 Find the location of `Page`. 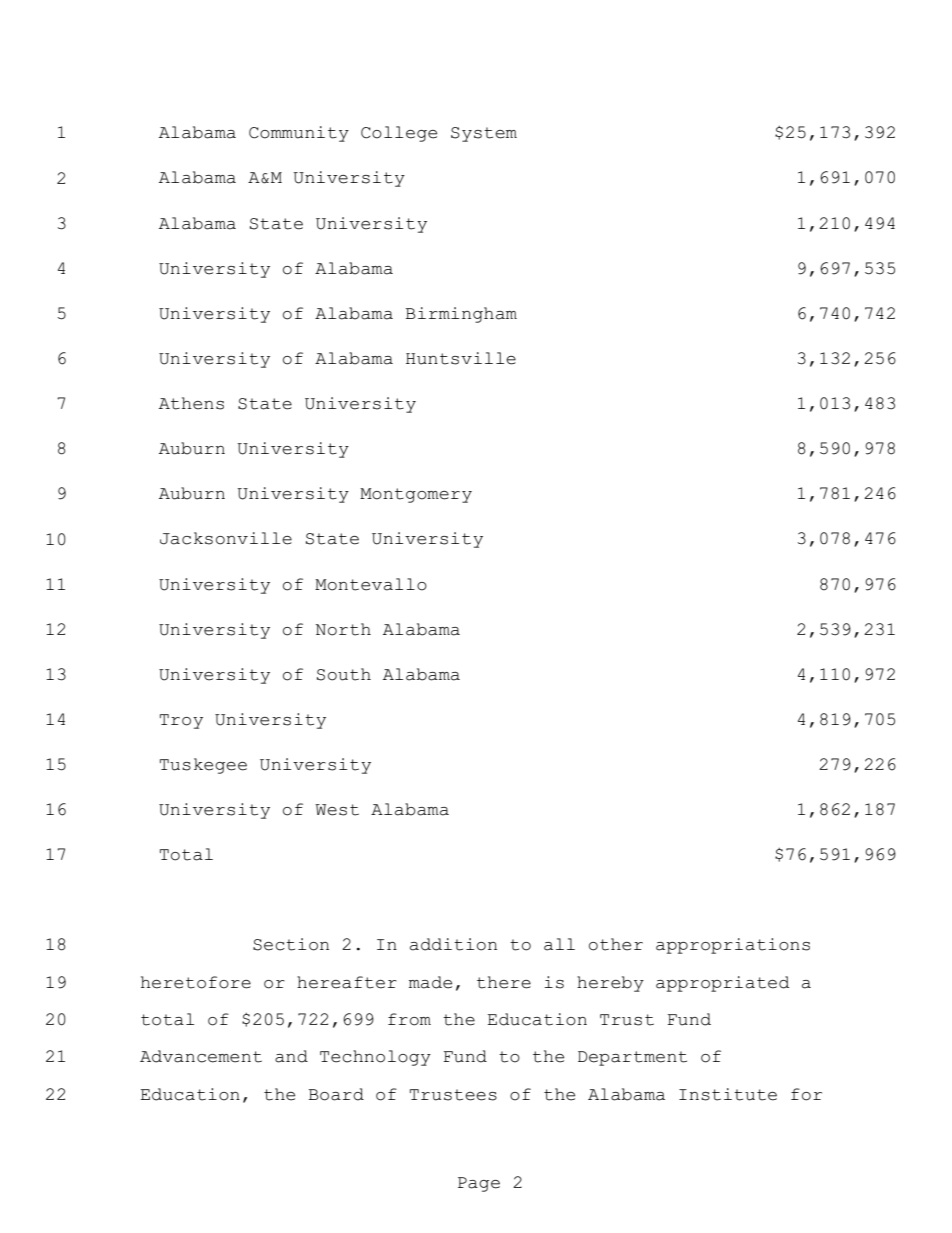

Page is located at coordinates (479, 1184).
